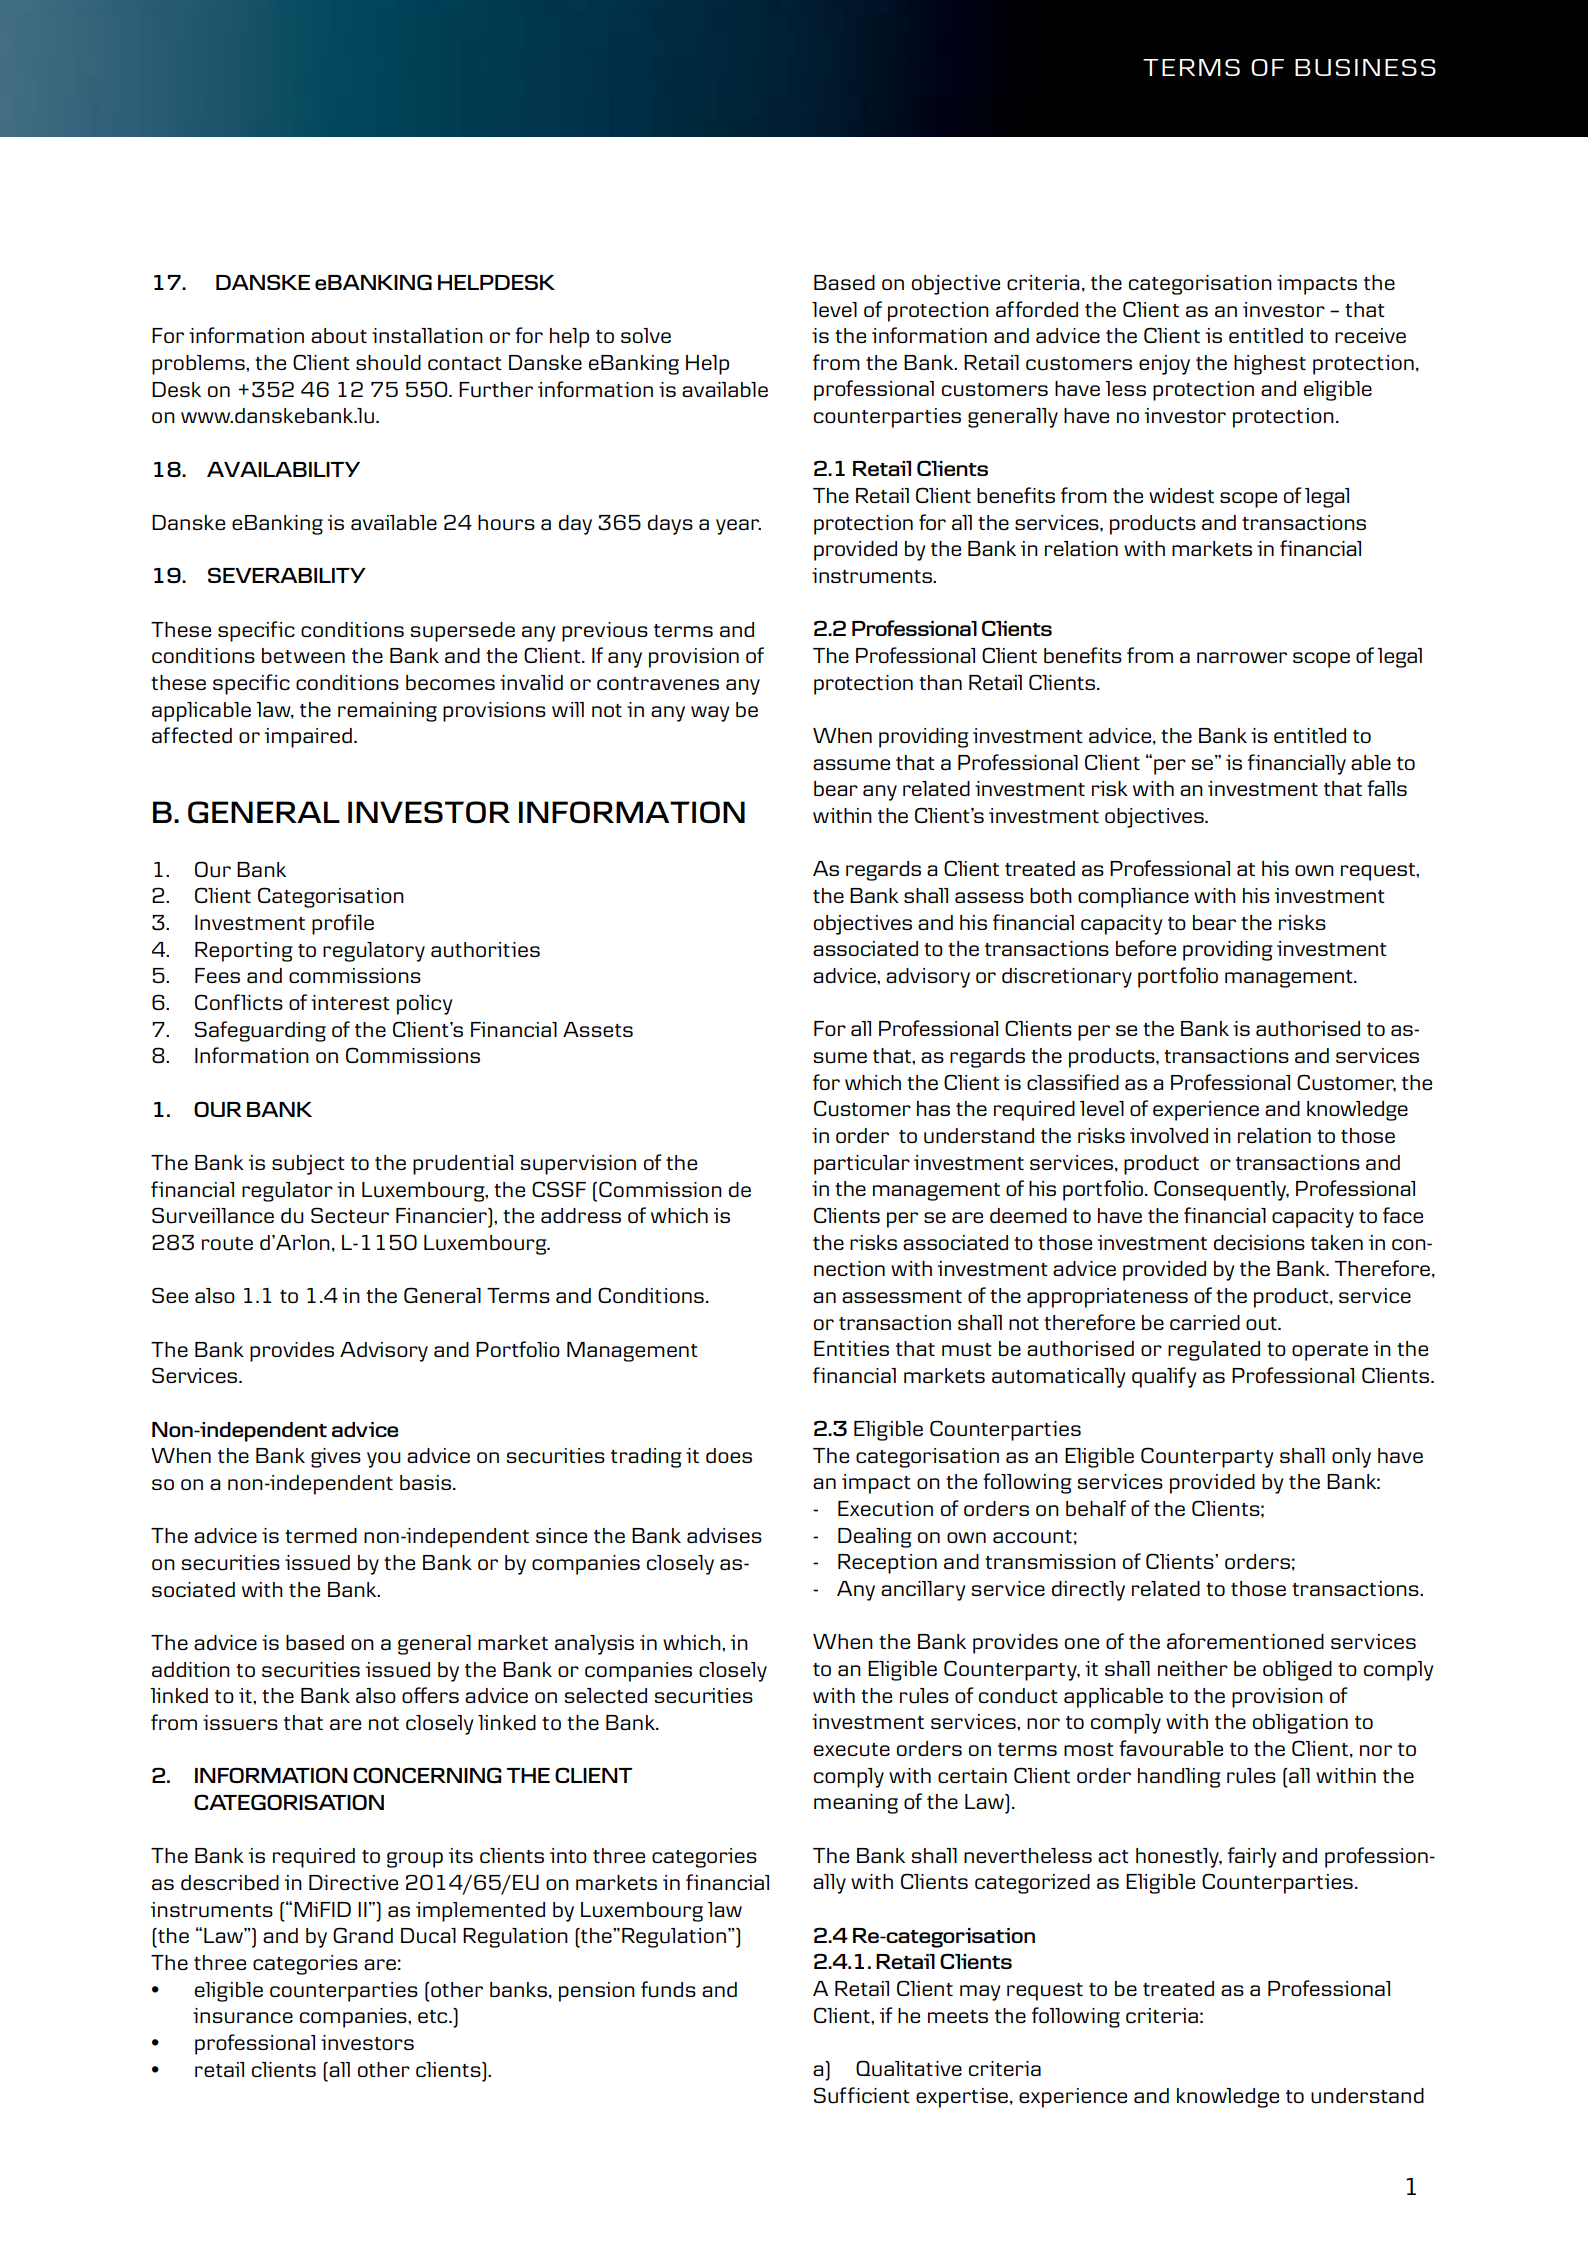 The height and width of the image is (2245, 1588). I want to click on Sufficient, so click(862, 2095).
